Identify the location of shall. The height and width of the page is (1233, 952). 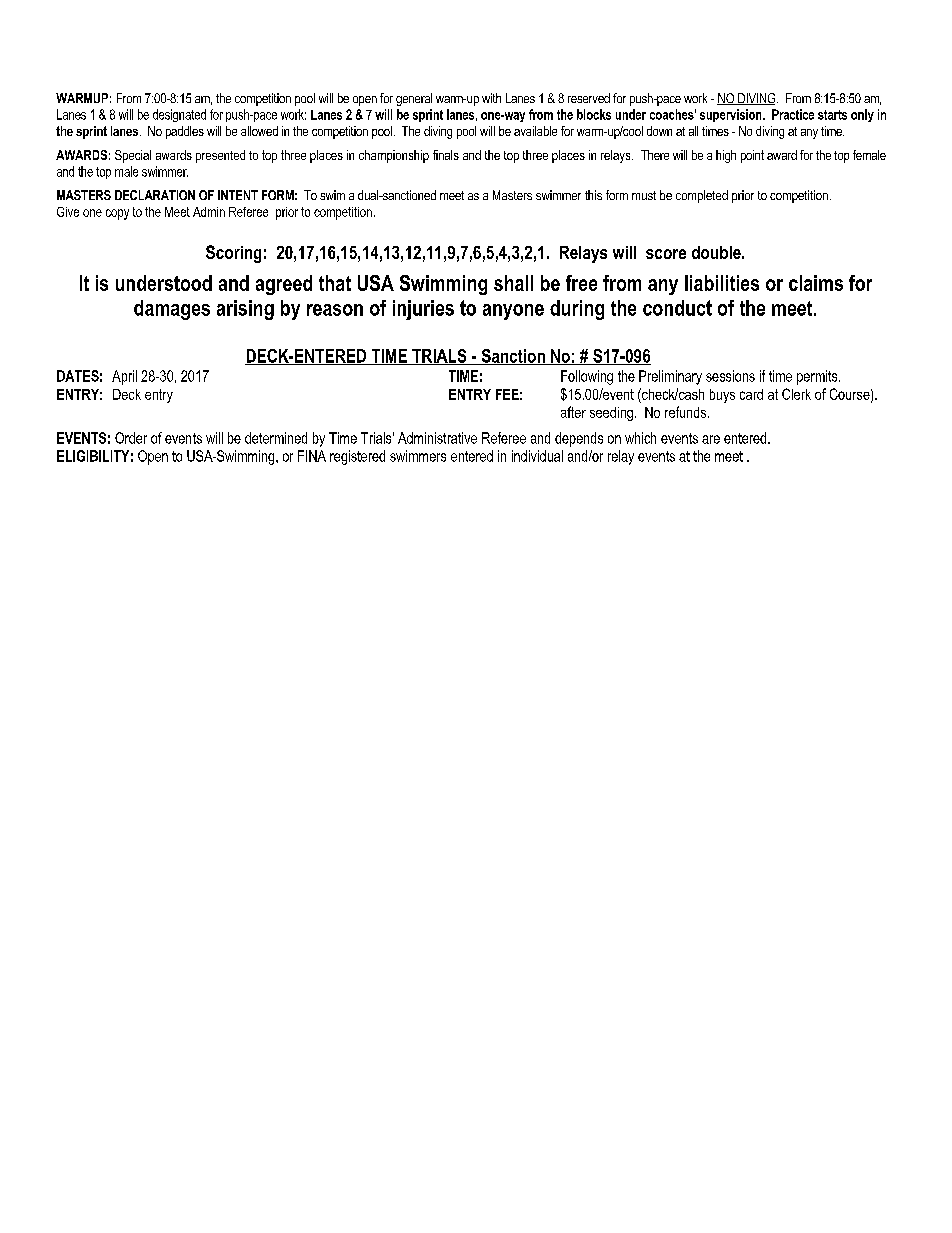
(513, 283).
